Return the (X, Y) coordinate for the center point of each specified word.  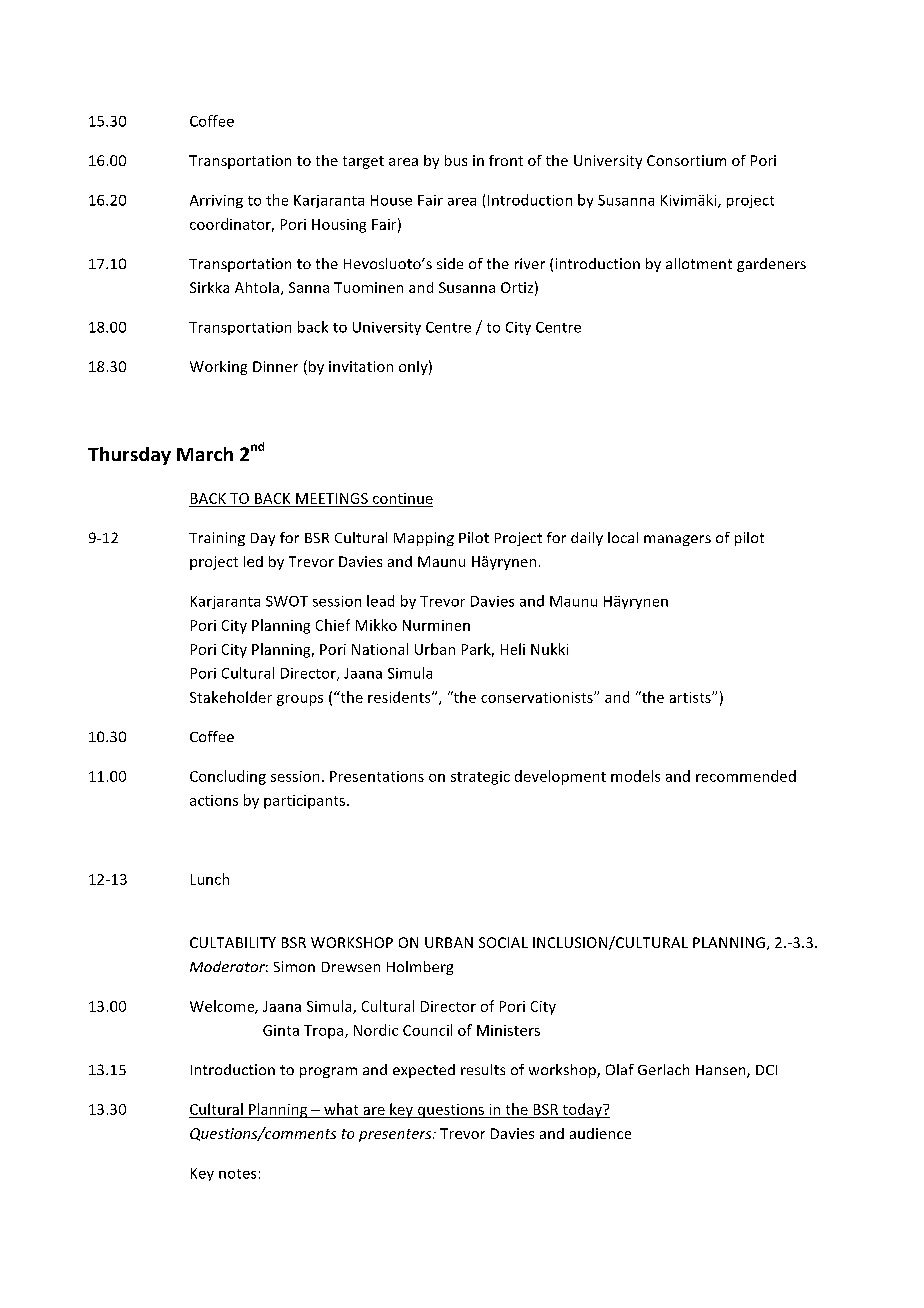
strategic (480, 778)
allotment (699, 263)
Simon (294, 966)
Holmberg (420, 968)
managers (677, 540)
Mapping (424, 539)
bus (456, 160)
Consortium (686, 160)
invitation (361, 366)
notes (237, 1174)
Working (218, 368)
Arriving (216, 201)
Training (217, 539)
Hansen (722, 1071)
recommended (746, 776)
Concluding (228, 777)
